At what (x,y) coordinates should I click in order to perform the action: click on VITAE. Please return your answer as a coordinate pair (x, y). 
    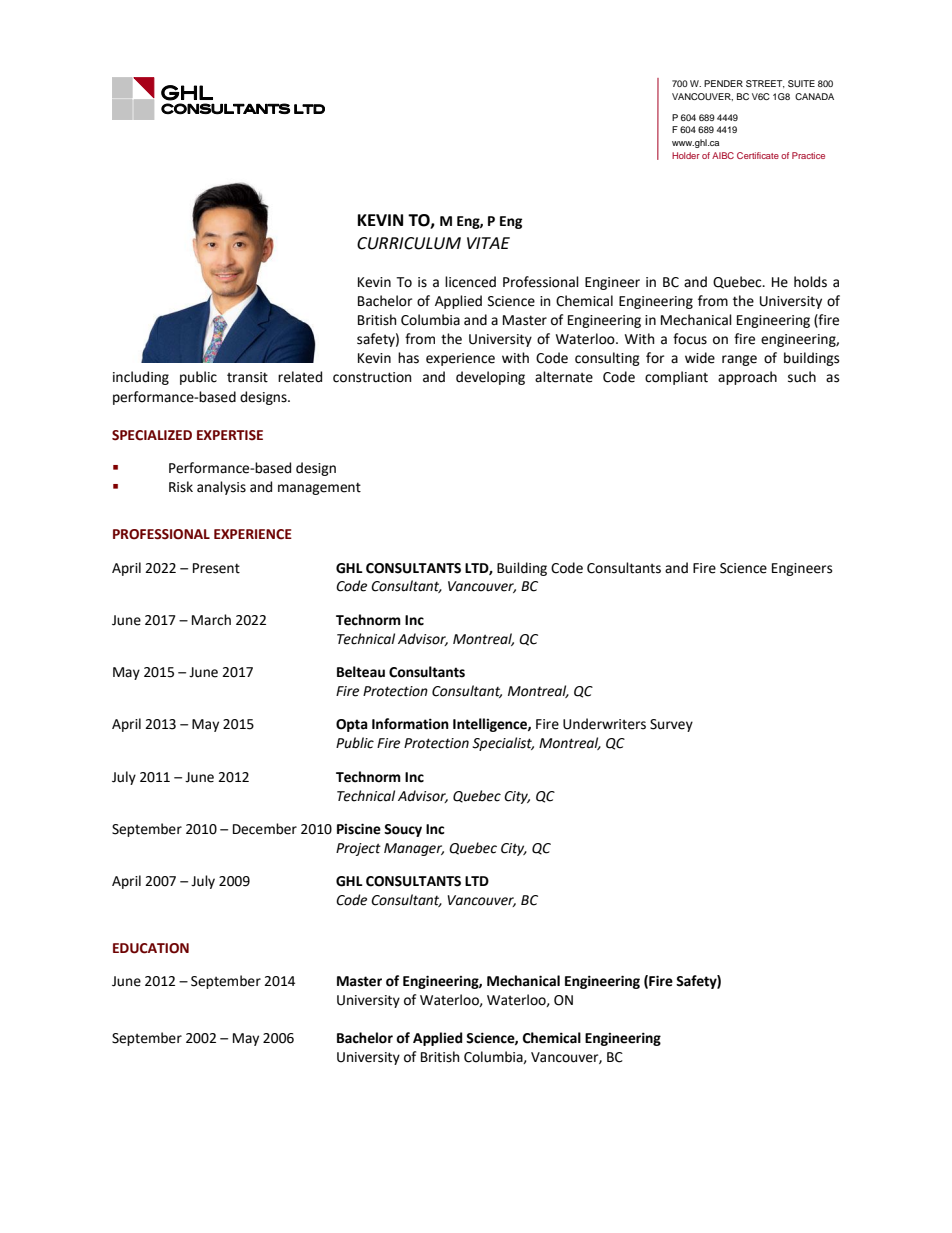
    Looking at the image, I should click on (488, 243).
